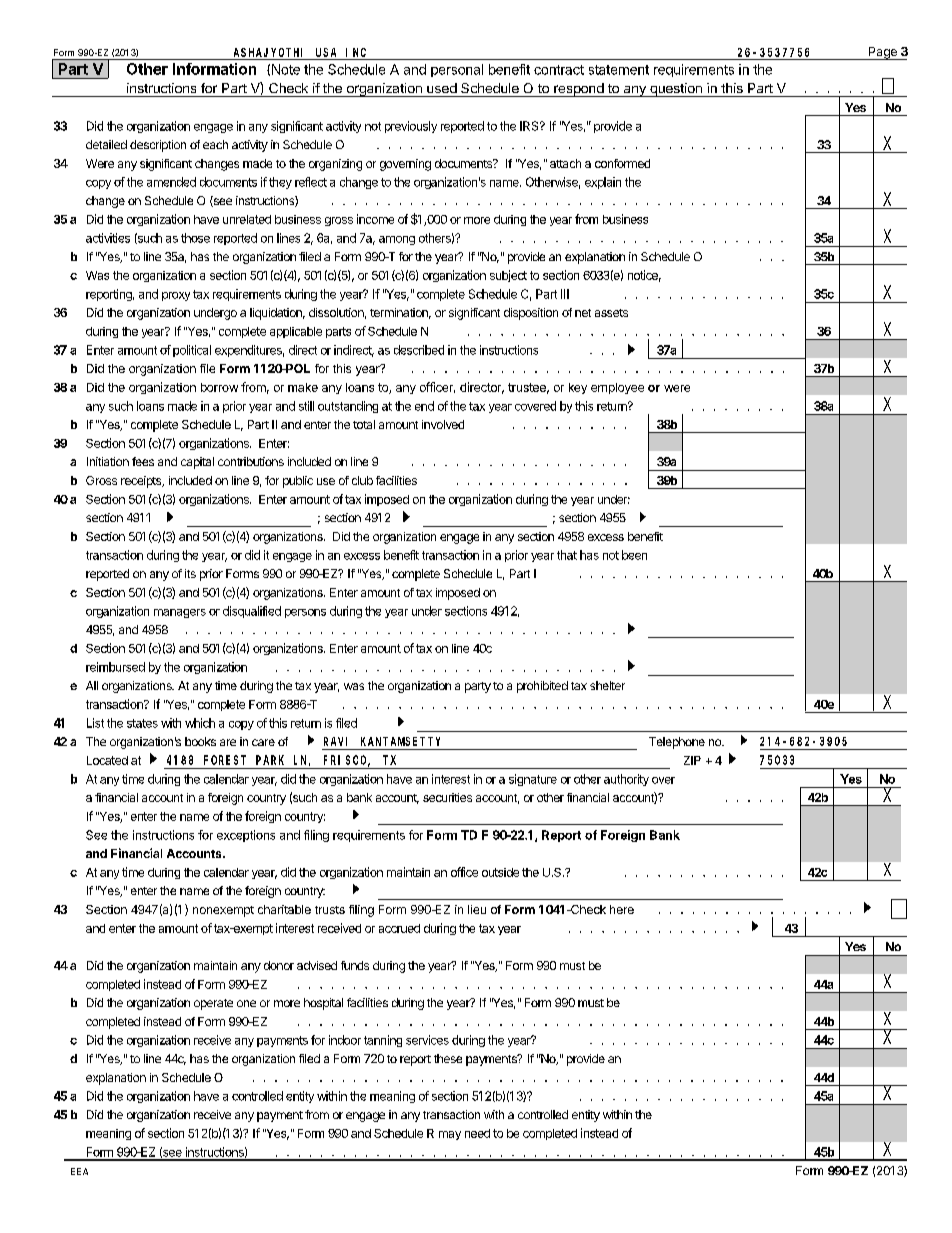  I want to click on managers, so click(180, 613).
